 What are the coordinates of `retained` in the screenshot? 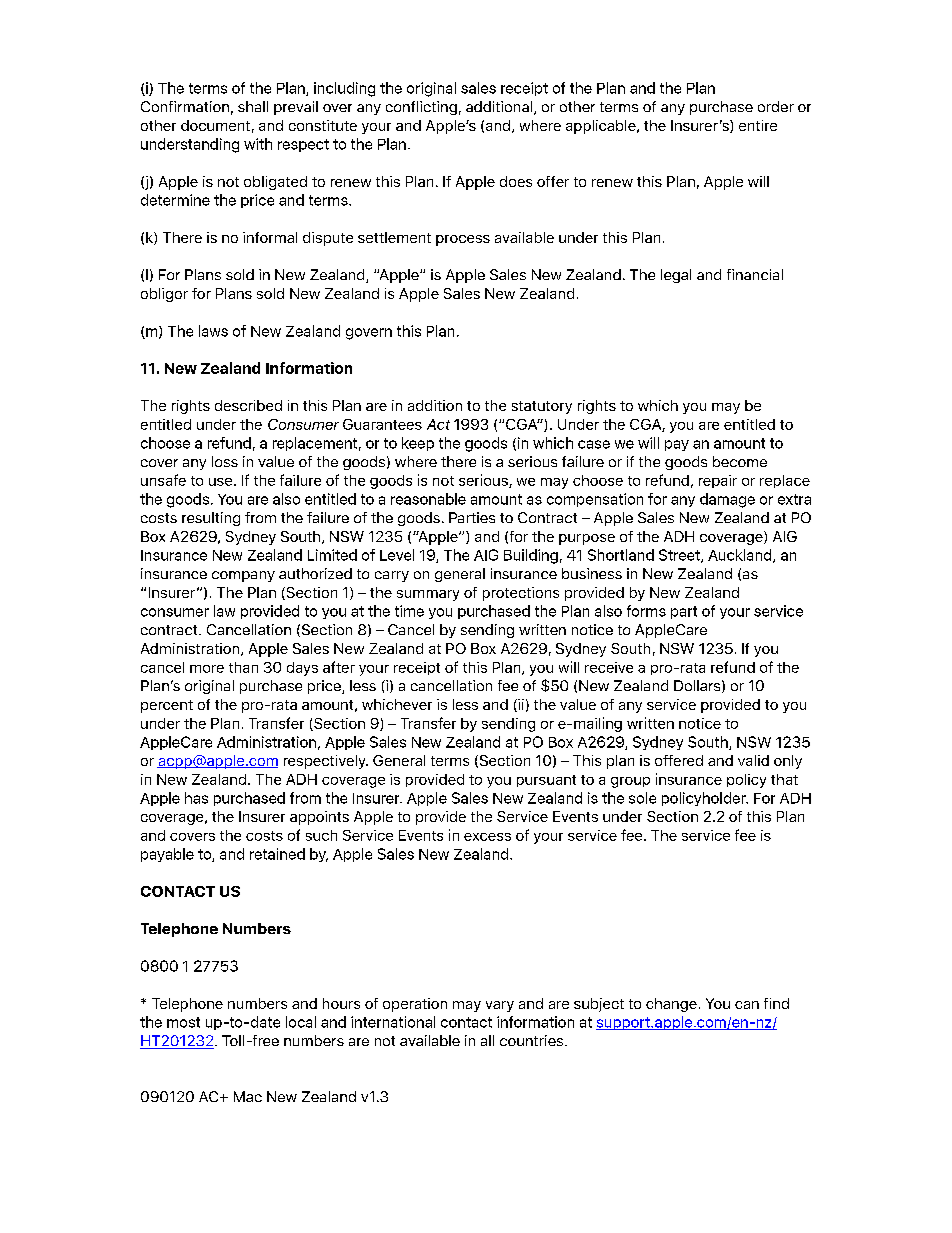 It's located at (277, 854).
